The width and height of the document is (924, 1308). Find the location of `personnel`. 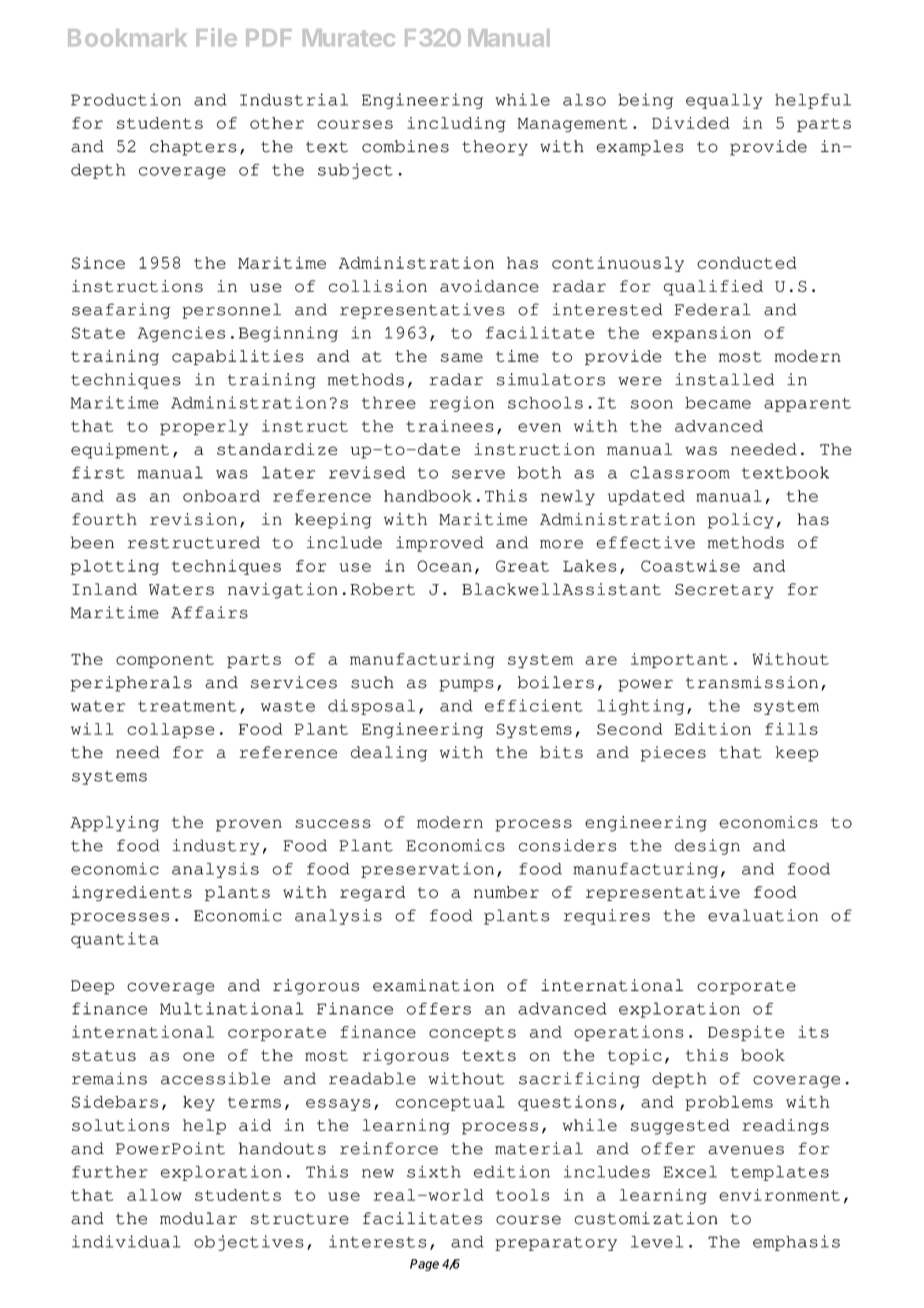

personnel is located at coordinates (231, 311).
